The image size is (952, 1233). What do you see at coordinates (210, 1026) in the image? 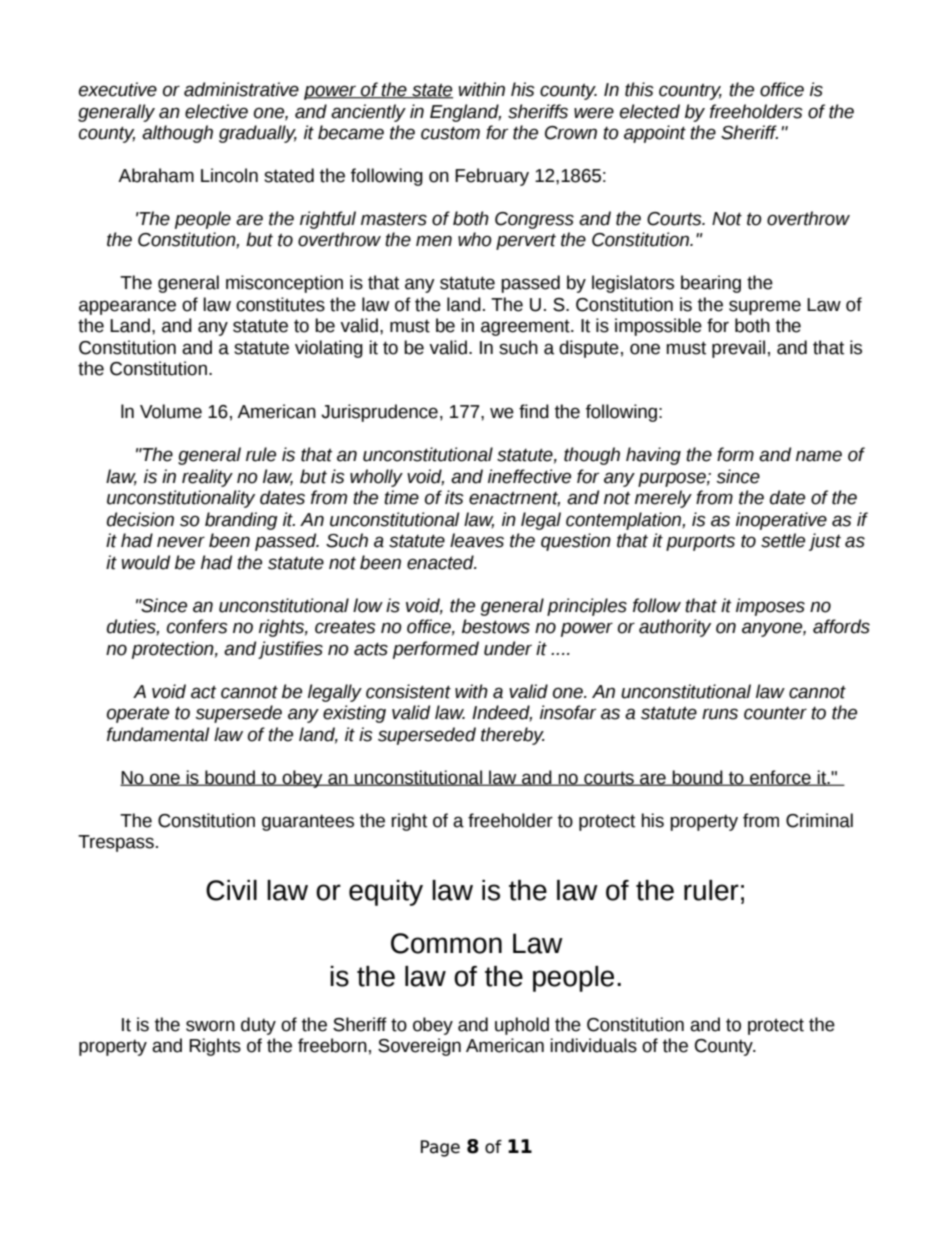
I see `sworn` at bounding box center [210, 1026].
